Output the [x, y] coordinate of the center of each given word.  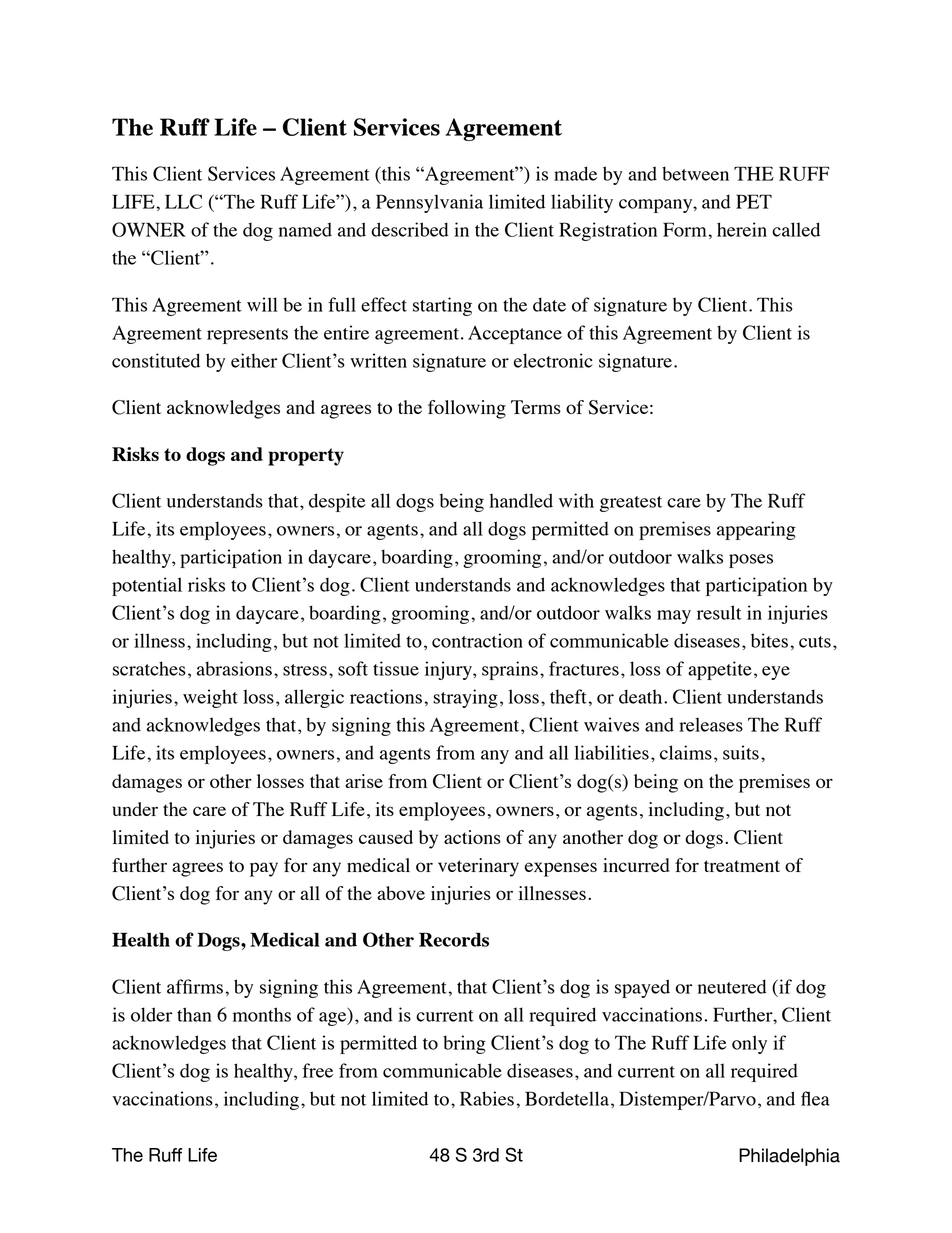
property [306, 457]
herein [742, 229]
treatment [742, 866]
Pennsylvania [429, 203]
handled [521, 500]
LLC [183, 201]
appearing [756, 530]
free [317, 1070]
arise [364, 781]
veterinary [478, 867]
